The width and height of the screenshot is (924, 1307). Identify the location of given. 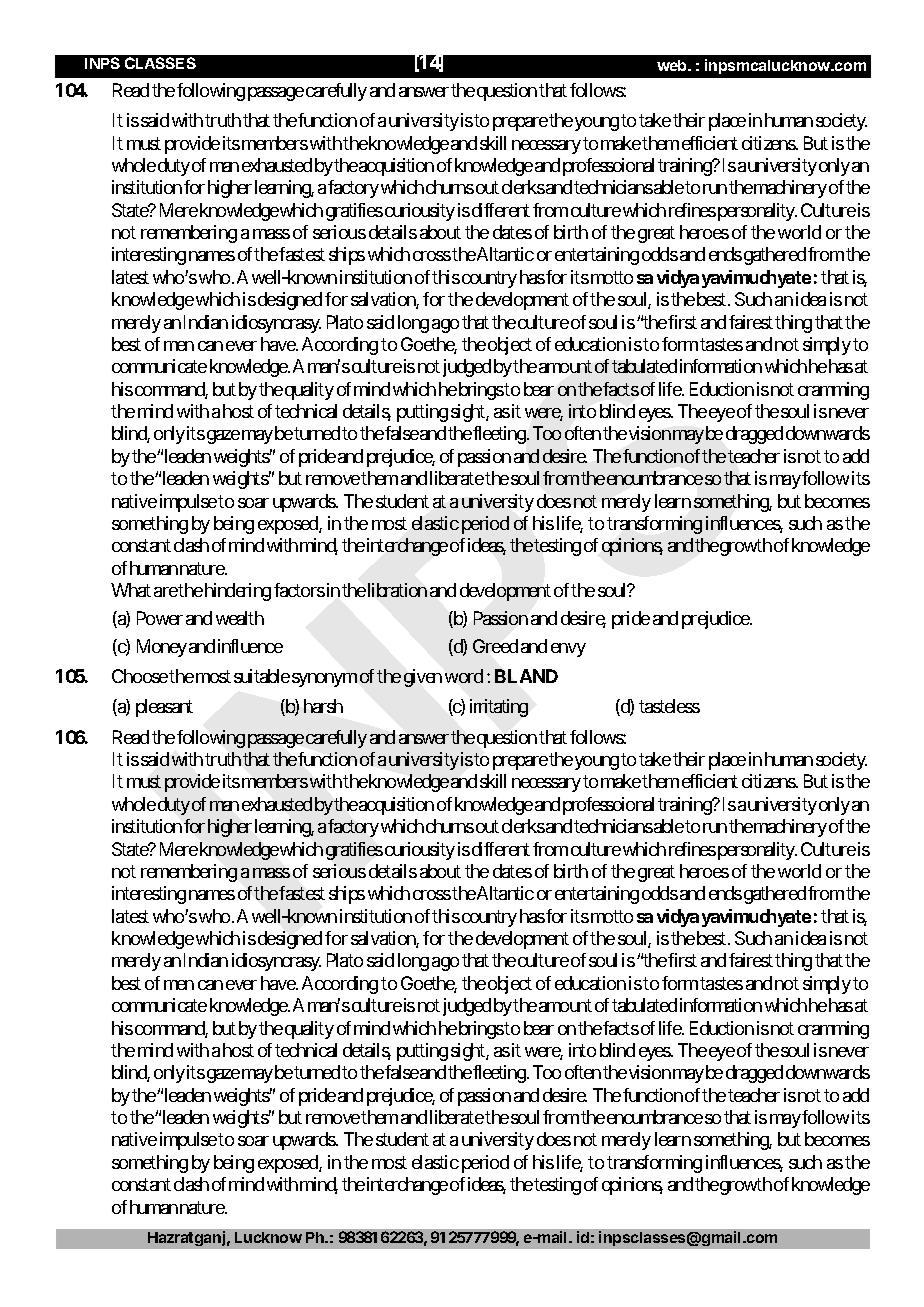
(423, 678).
